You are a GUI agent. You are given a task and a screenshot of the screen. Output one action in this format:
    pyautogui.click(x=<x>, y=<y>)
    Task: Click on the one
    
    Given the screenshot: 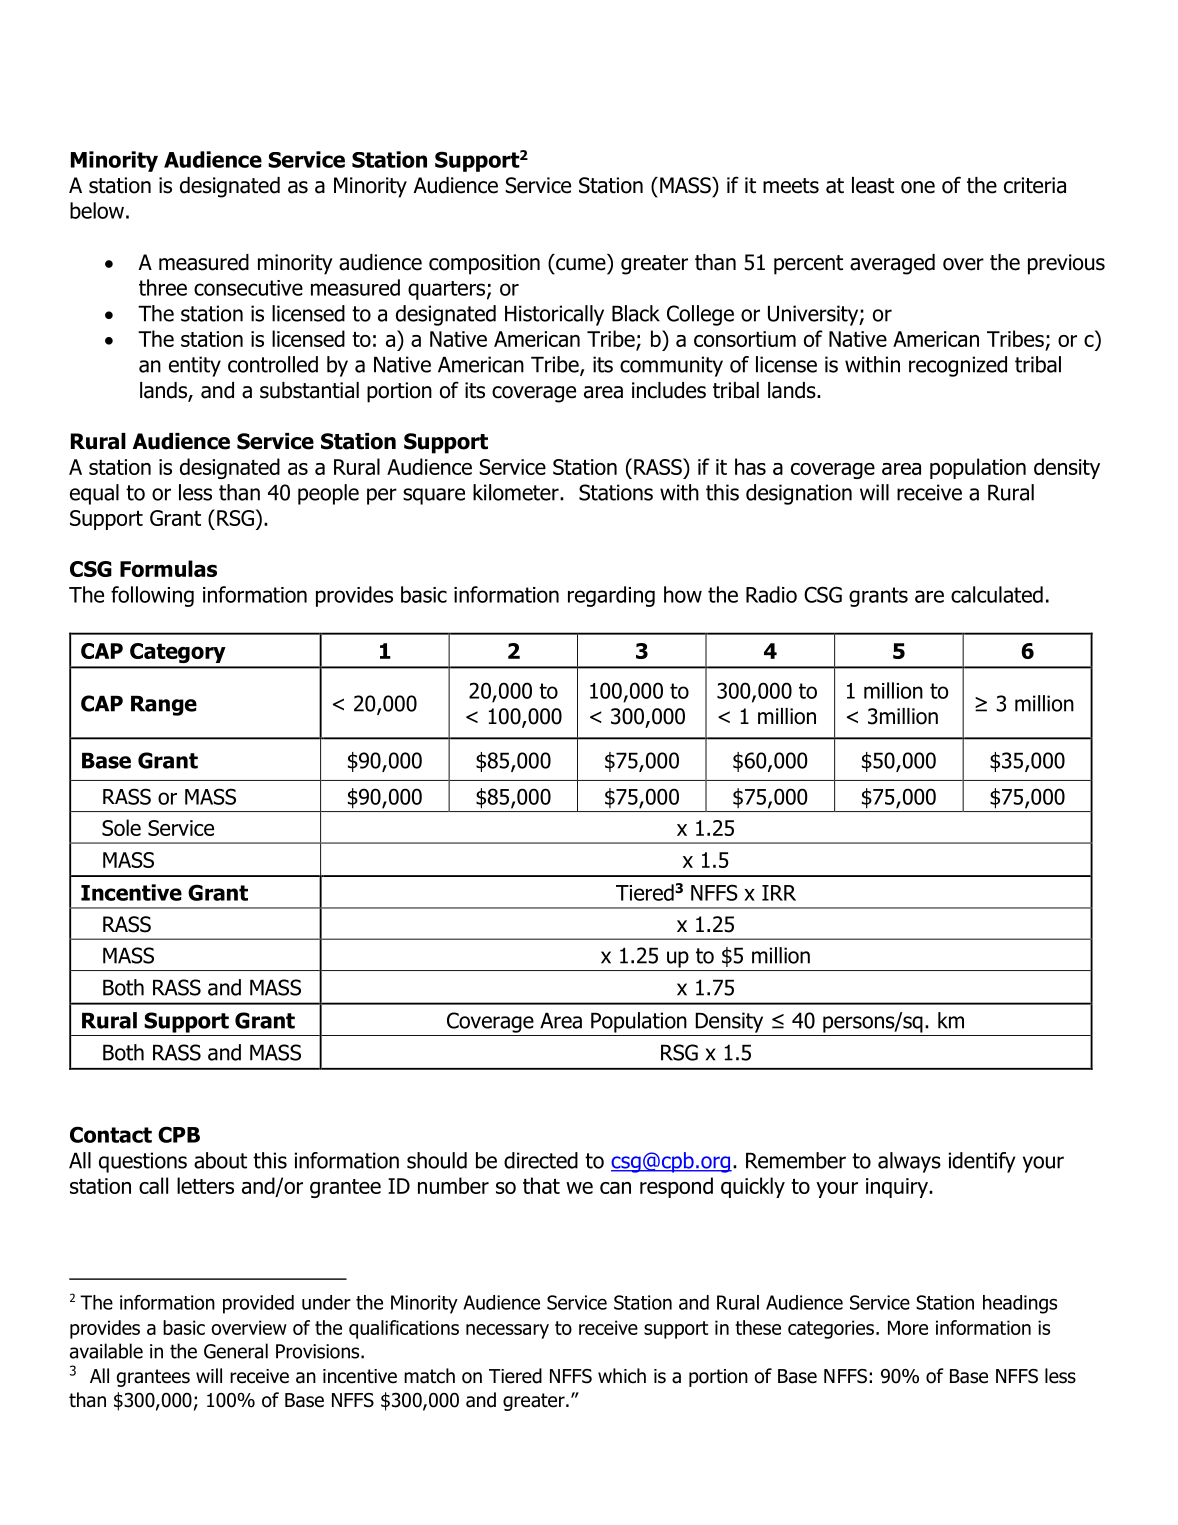 What is the action you would take?
    pyautogui.click(x=918, y=187)
